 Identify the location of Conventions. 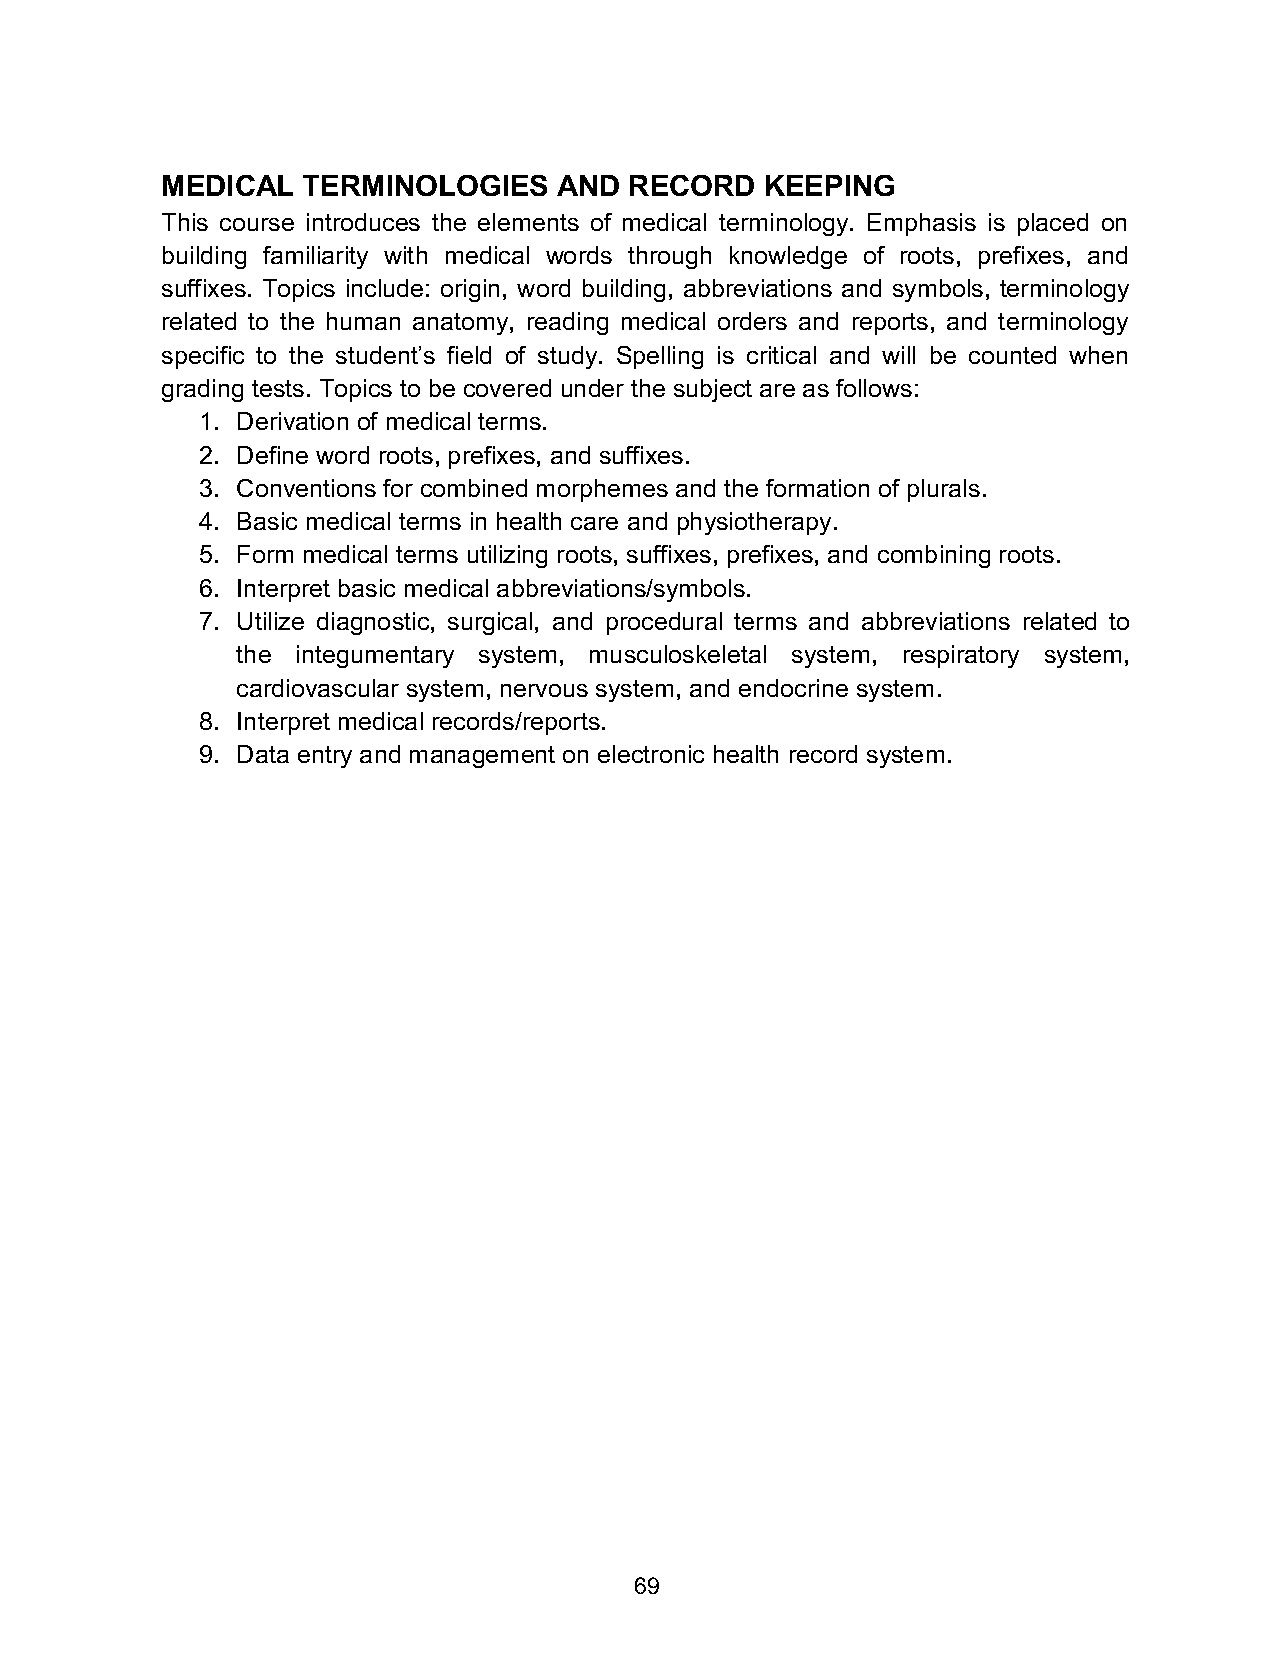
(306, 488).
